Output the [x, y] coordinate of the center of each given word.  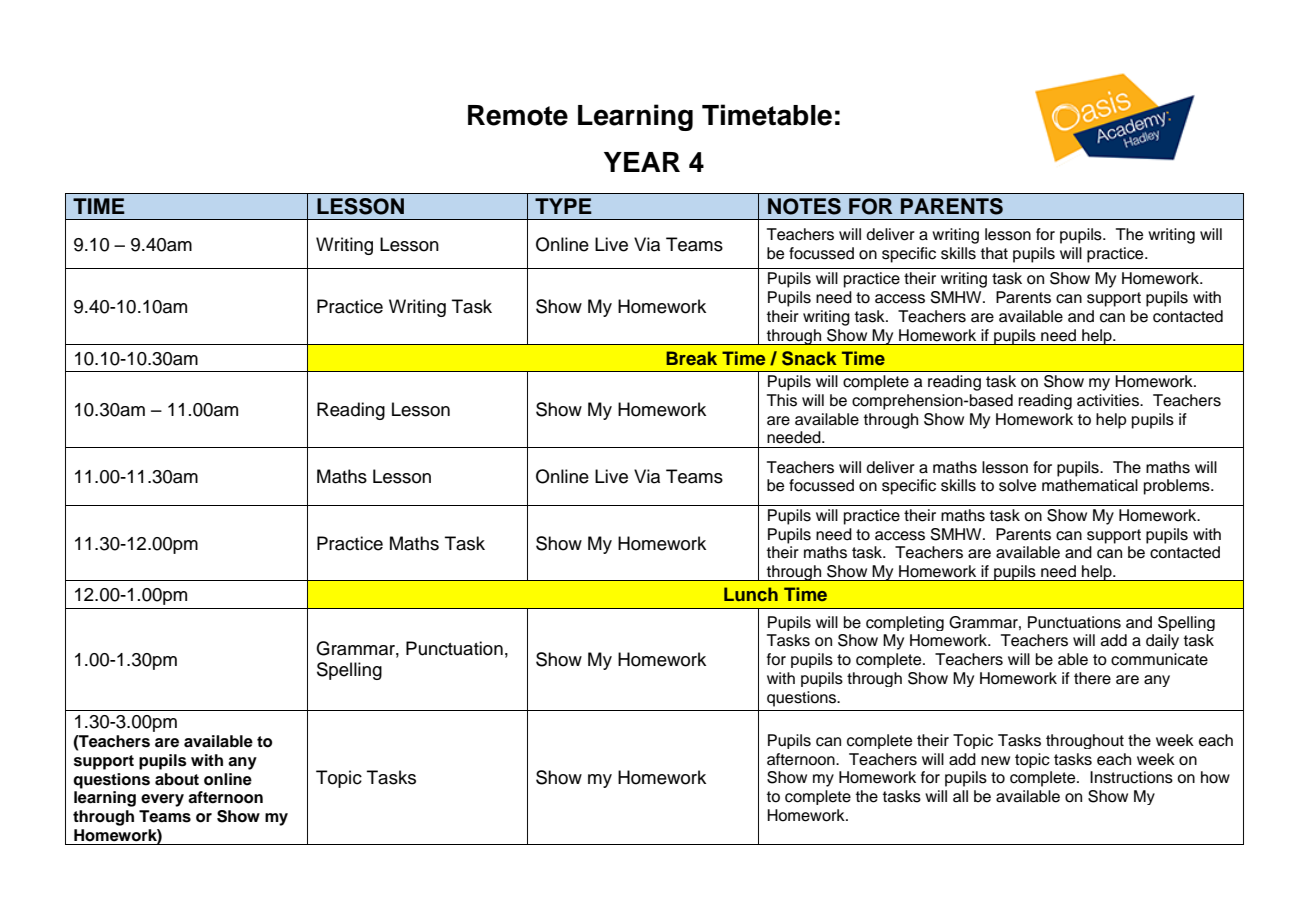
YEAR [642, 162]
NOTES [804, 206]
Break [691, 358]
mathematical [1090, 485]
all [960, 796]
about [177, 779]
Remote [518, 115]
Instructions [1131, 777]
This [782, 400]
